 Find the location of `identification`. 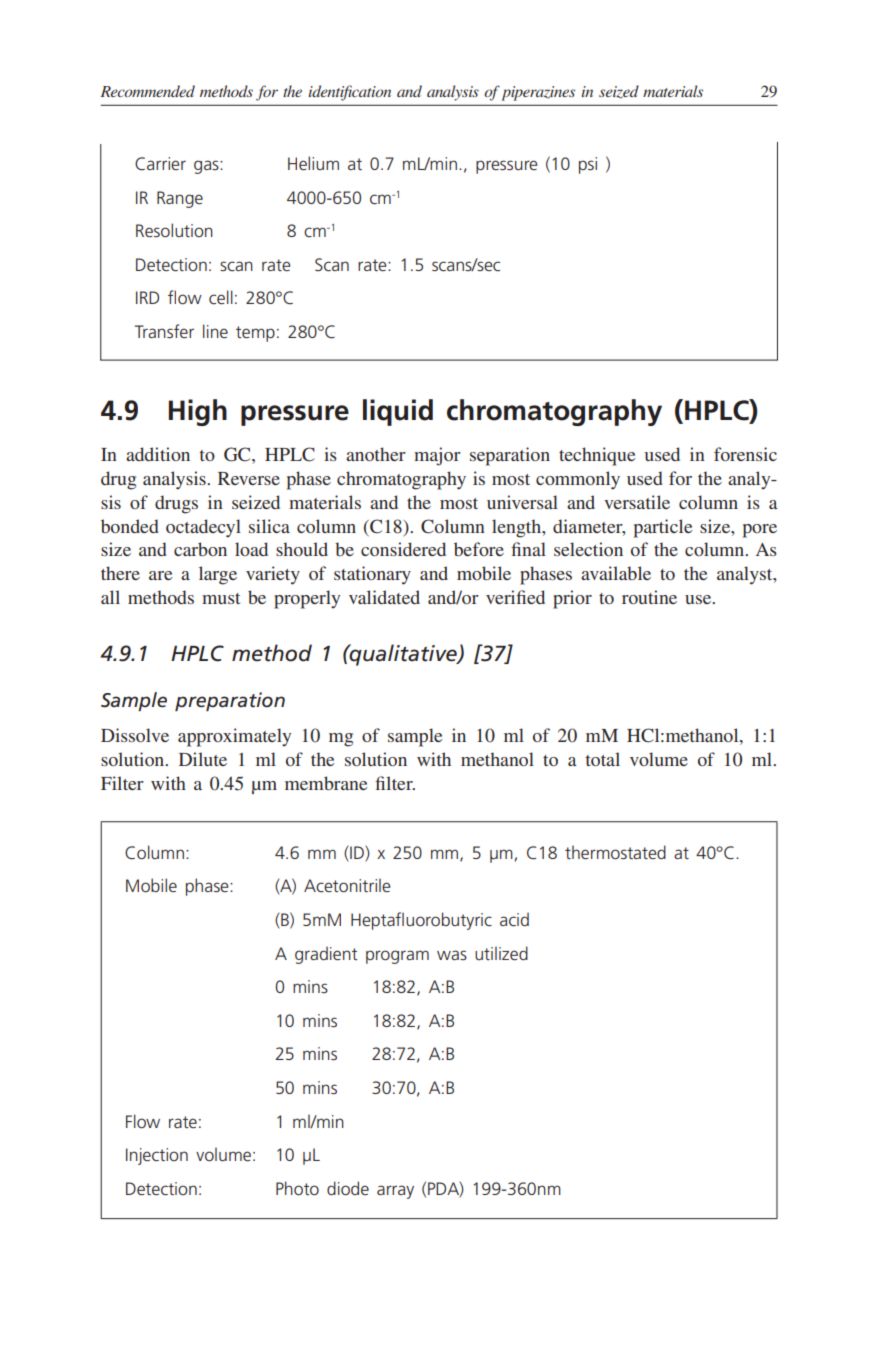

identification is located at coordinates (349, 93).
